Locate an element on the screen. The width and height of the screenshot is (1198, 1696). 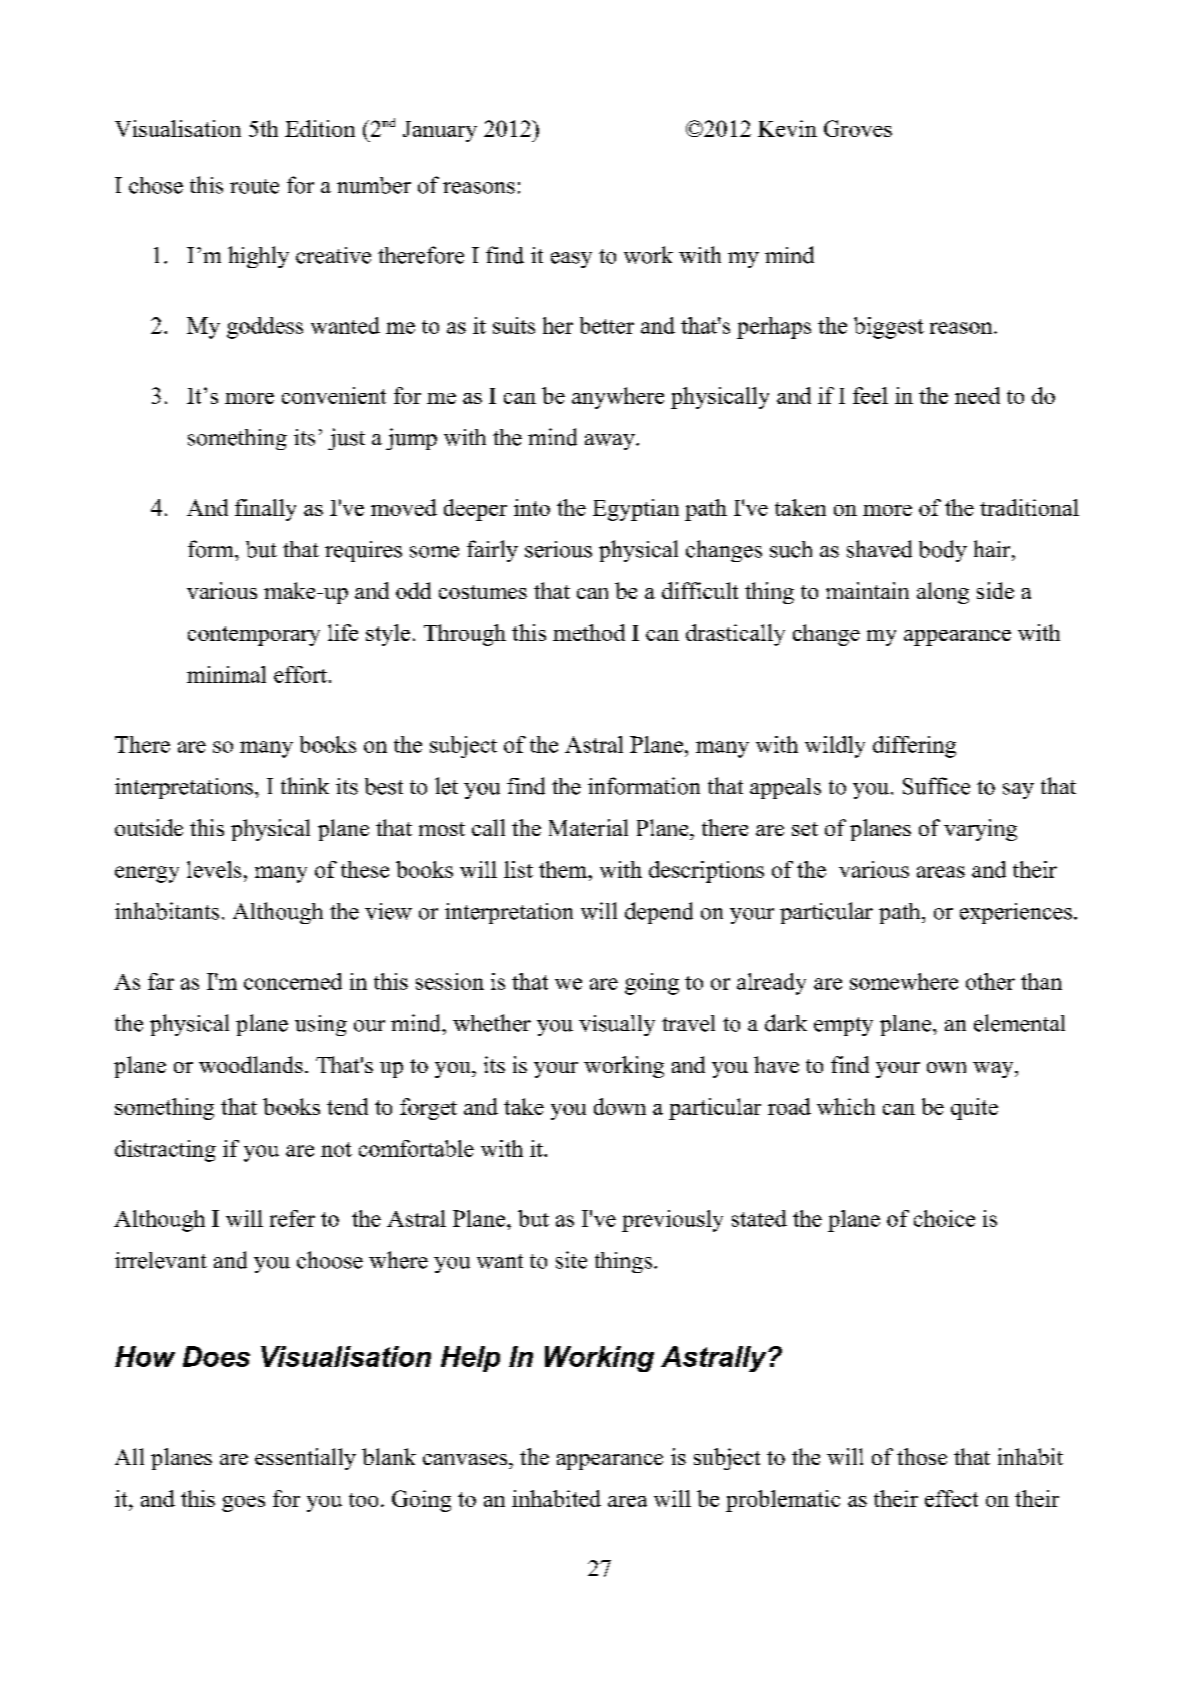
Help is located at coordinates (470, 1359).
